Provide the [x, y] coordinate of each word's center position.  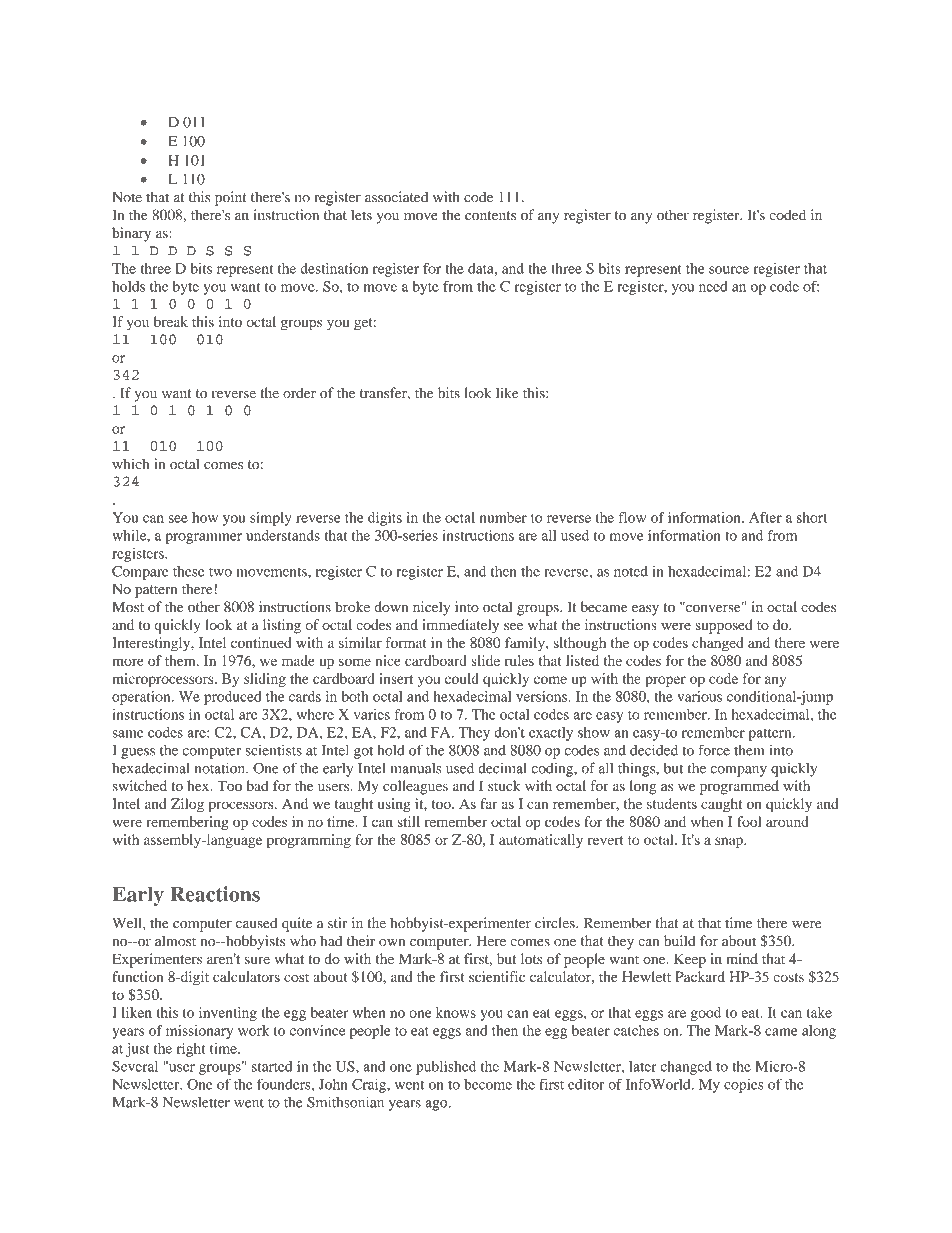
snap [730, 842]
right [191, 1050]
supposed [724, 626]
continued [261, 642]
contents [490, 216]
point [231, 198]
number [503, 517]
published [446, 1068]
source [729, 270]
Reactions [215, 894]
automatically [541, 841]
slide [485, 660]
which [130, 464]
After [765, 517]
